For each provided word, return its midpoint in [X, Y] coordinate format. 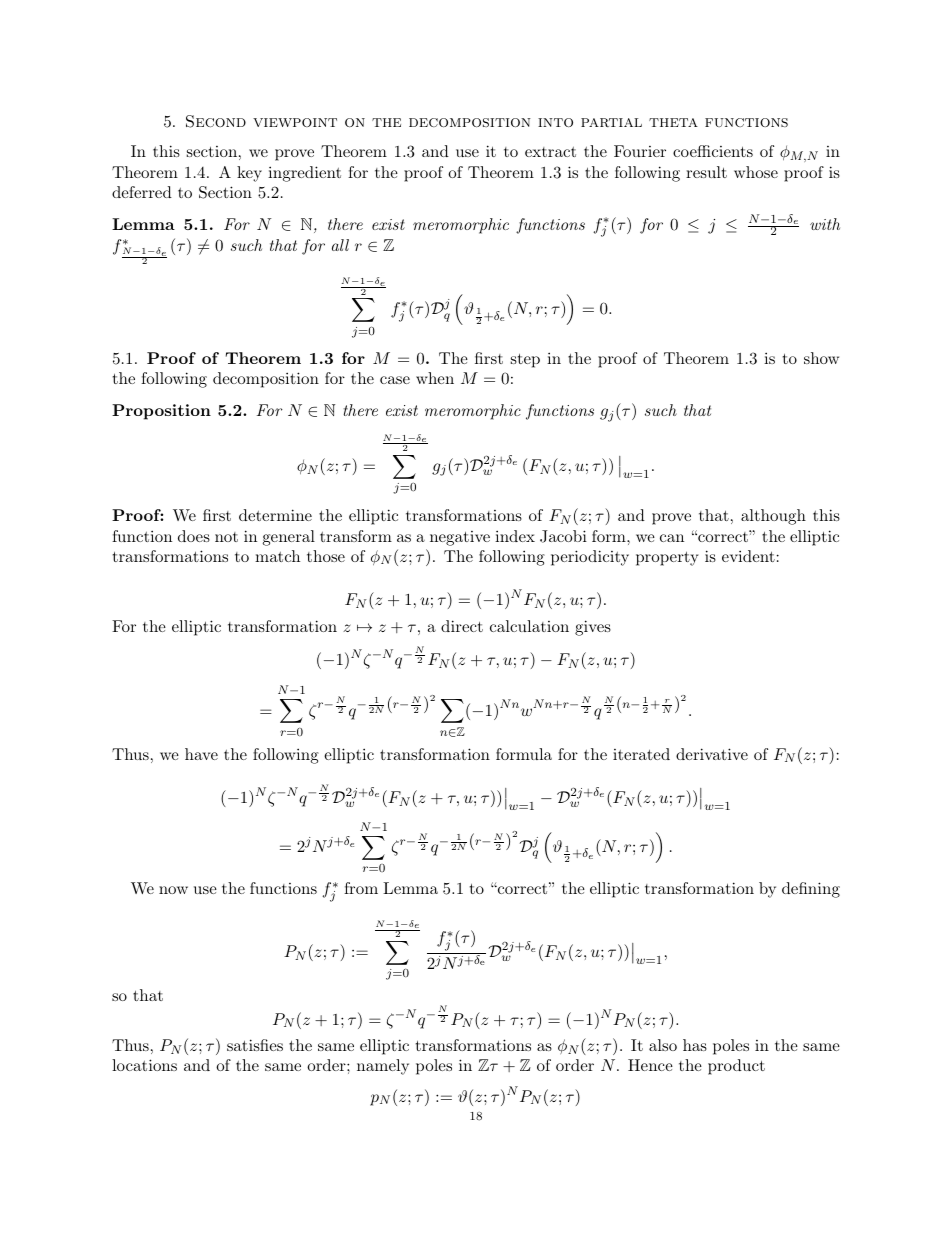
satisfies [255, 1045]
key [249, 174]
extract [550, 152]
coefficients [713, 151]
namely [383, 1067]
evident [748, 556]
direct [462, 626]
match [277, 556]
